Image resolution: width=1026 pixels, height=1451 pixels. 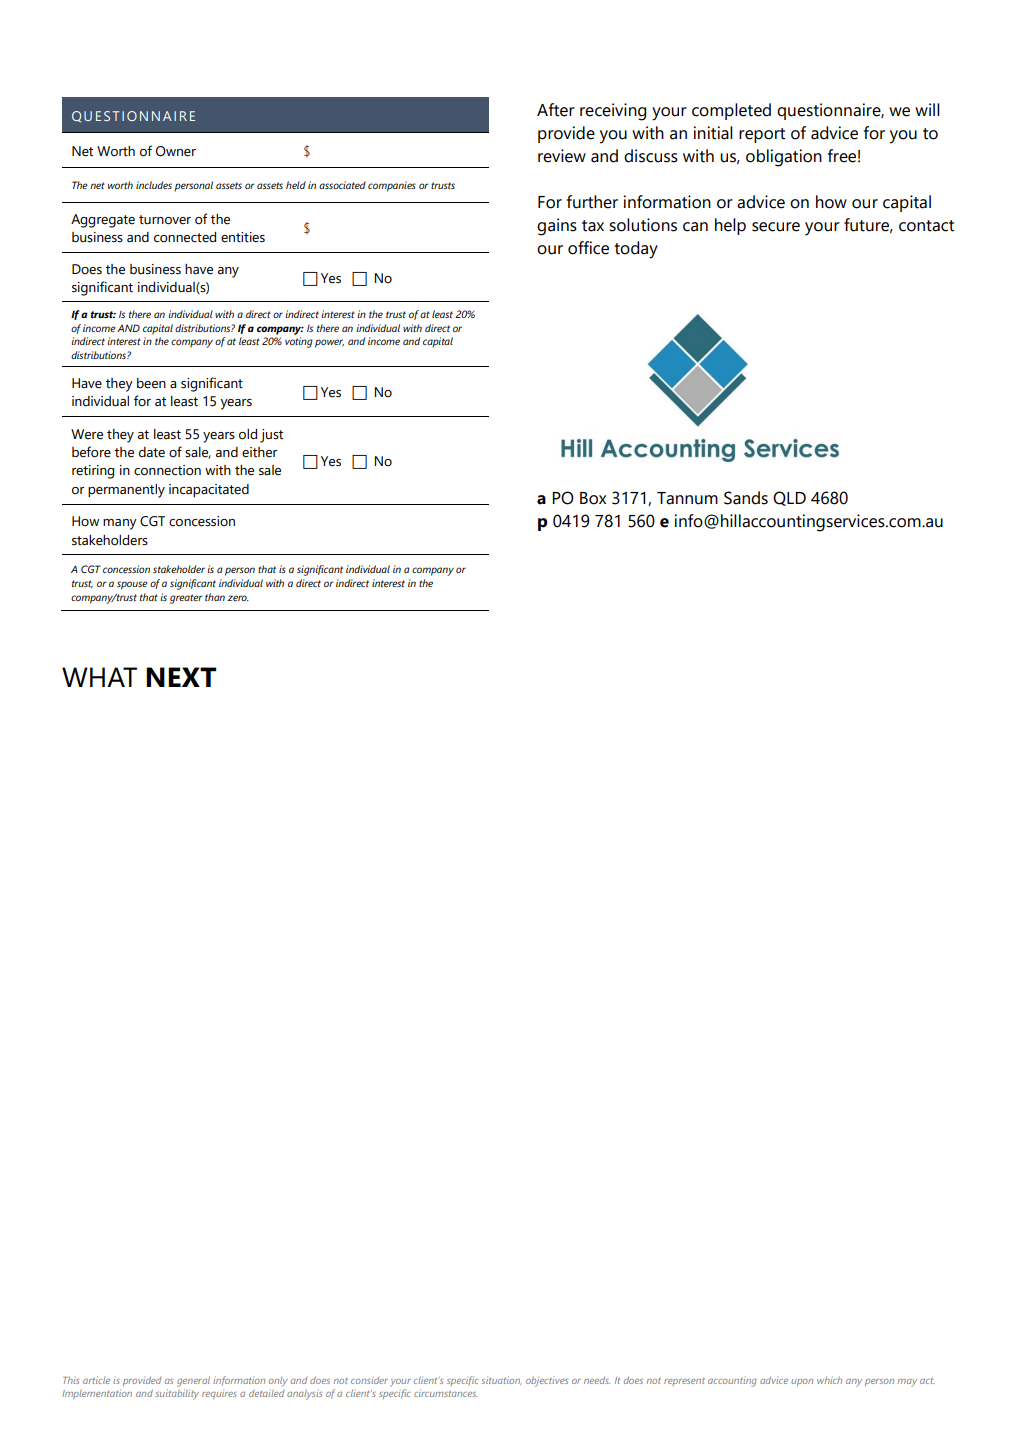 What do you see at coordinates (238, 598) in the screenshot?
I see `zero` at bounding box center [238, 598].
